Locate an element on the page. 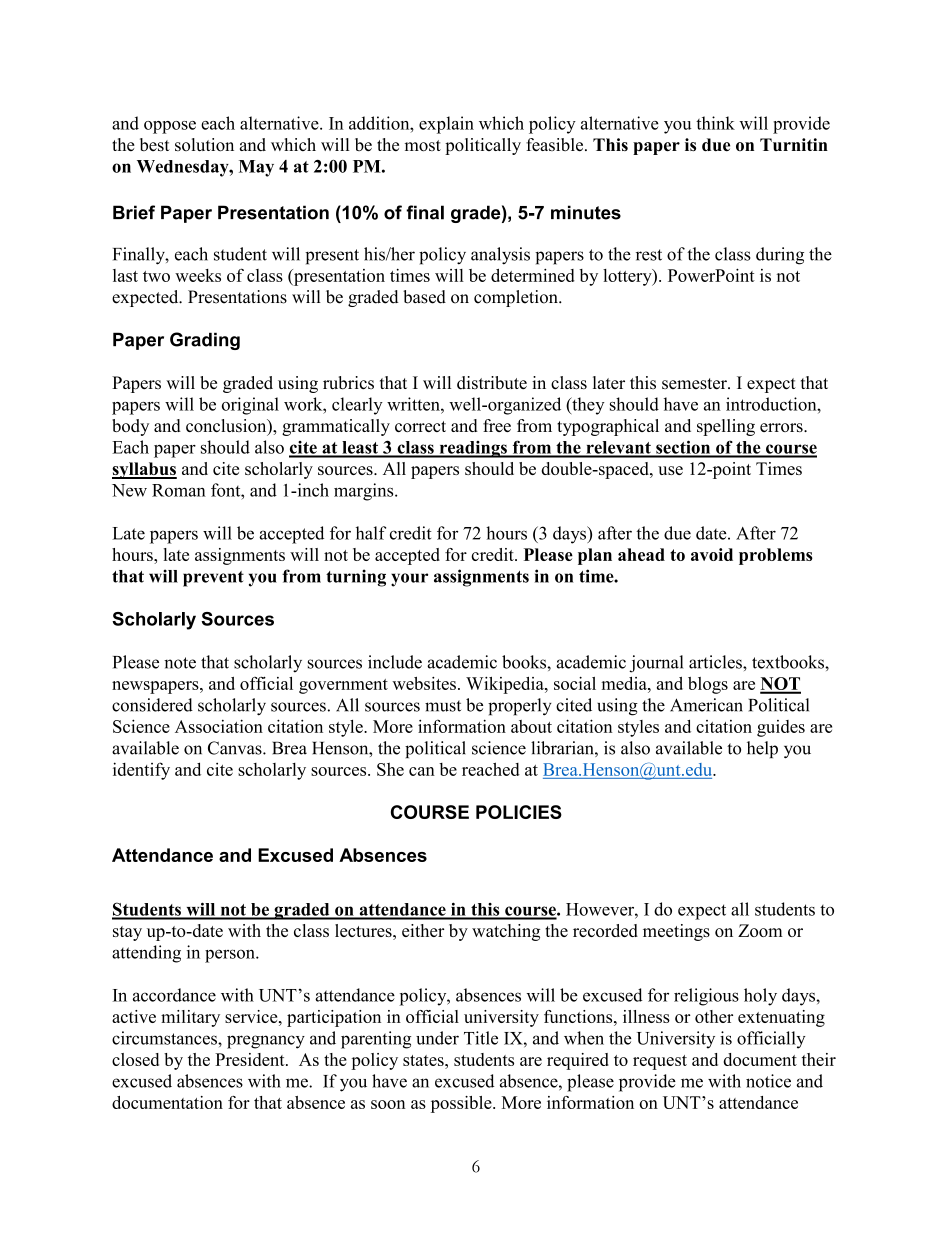 This document has height=1233, width=952. POLICIES is located at coordinates (519, 812).
